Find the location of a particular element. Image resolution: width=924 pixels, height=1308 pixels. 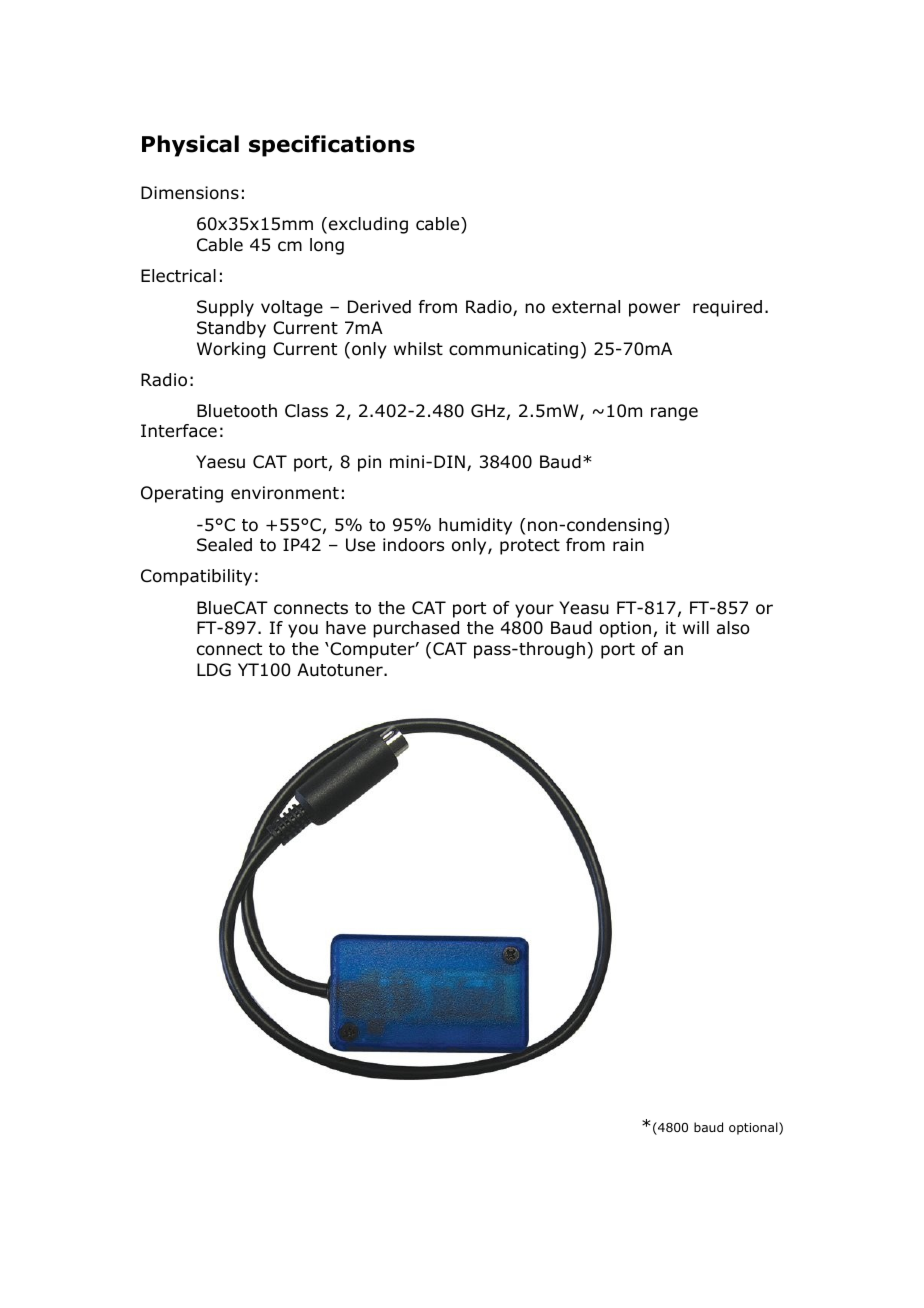

specifications is located at coordinates (332, 146).
